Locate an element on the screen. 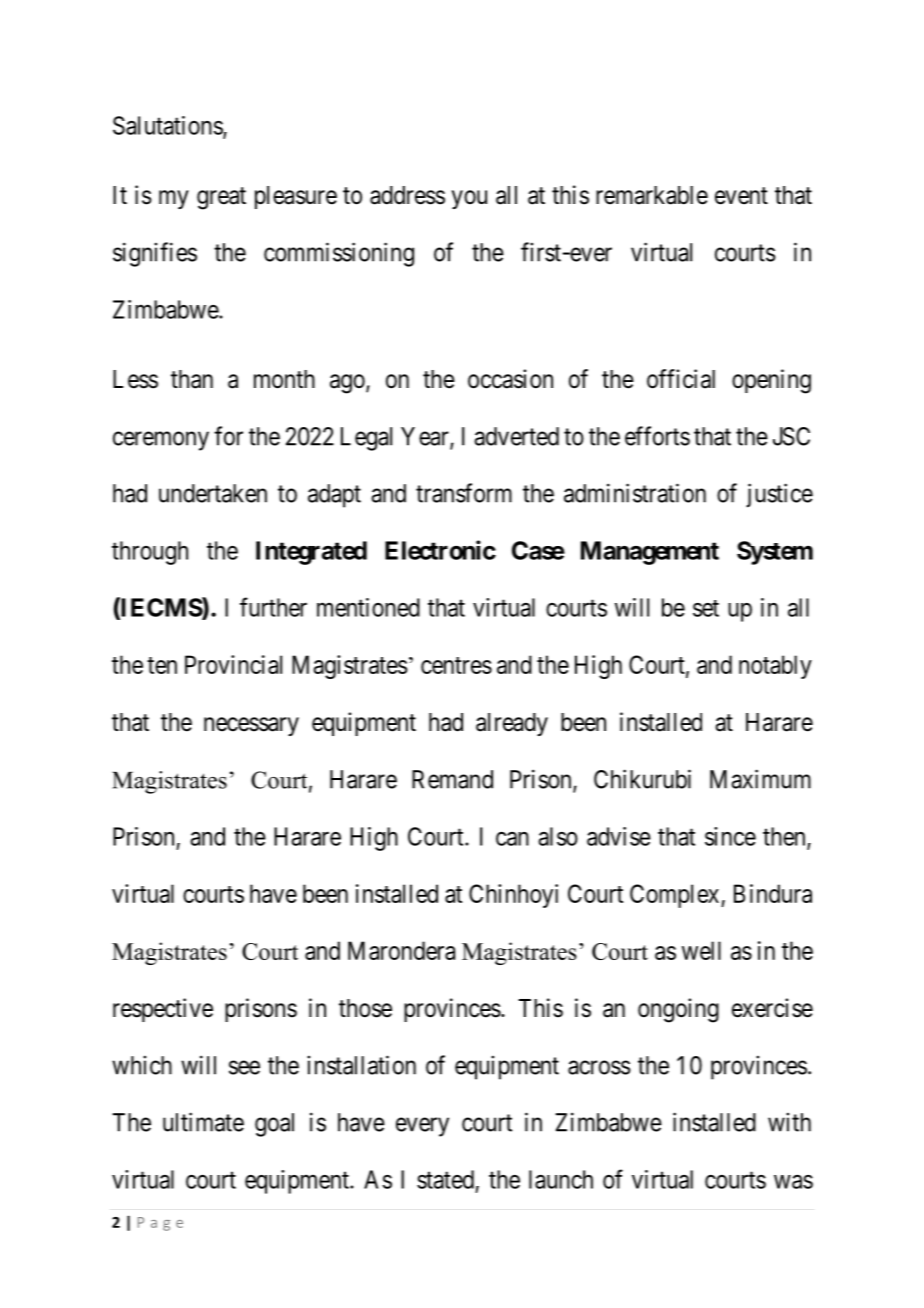 This screenshot has height=1308, width=924. transform is located at coordinates (464, 493).
